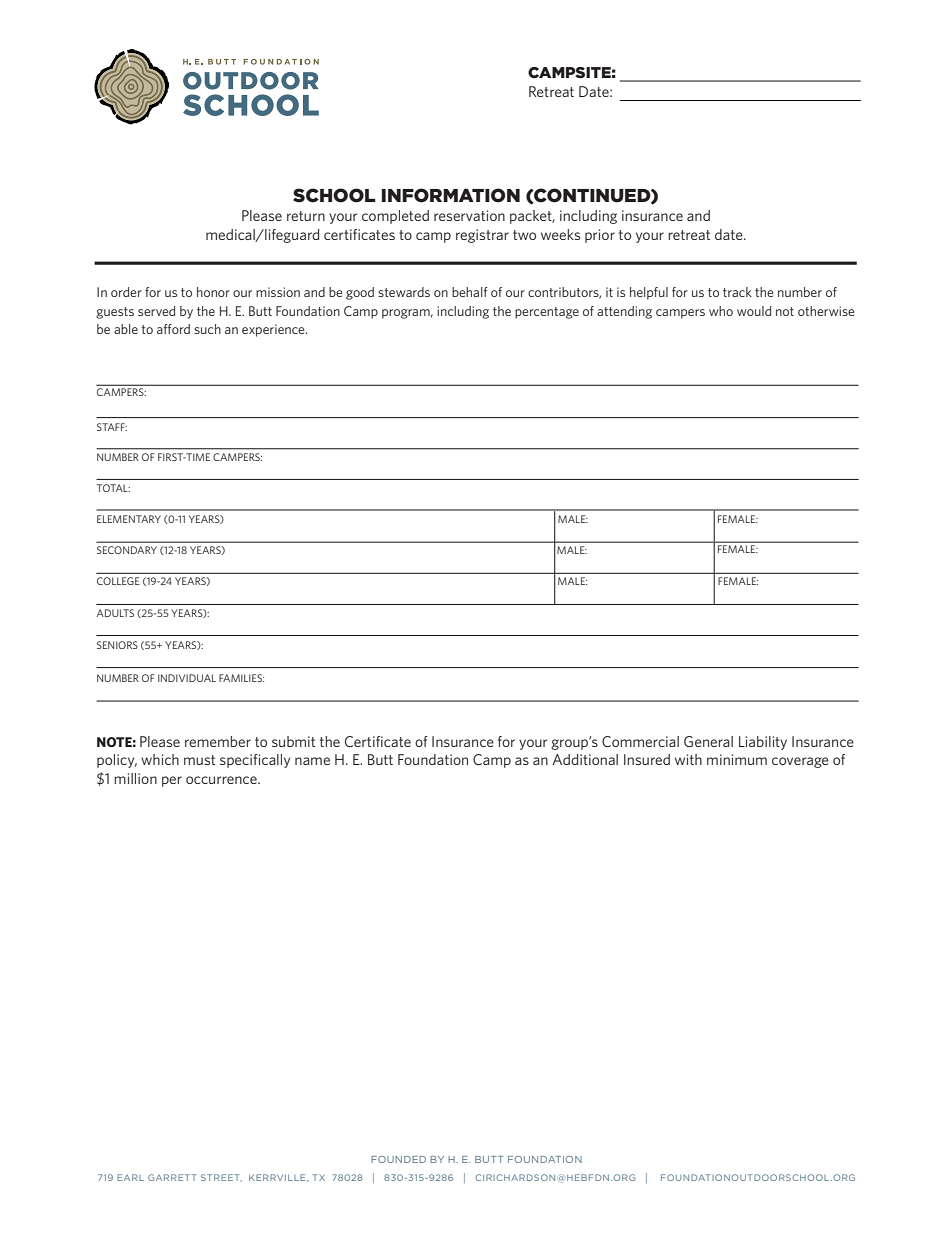 This document has height=1233, width=952. I want to click on reservation, so click(469, 215).
